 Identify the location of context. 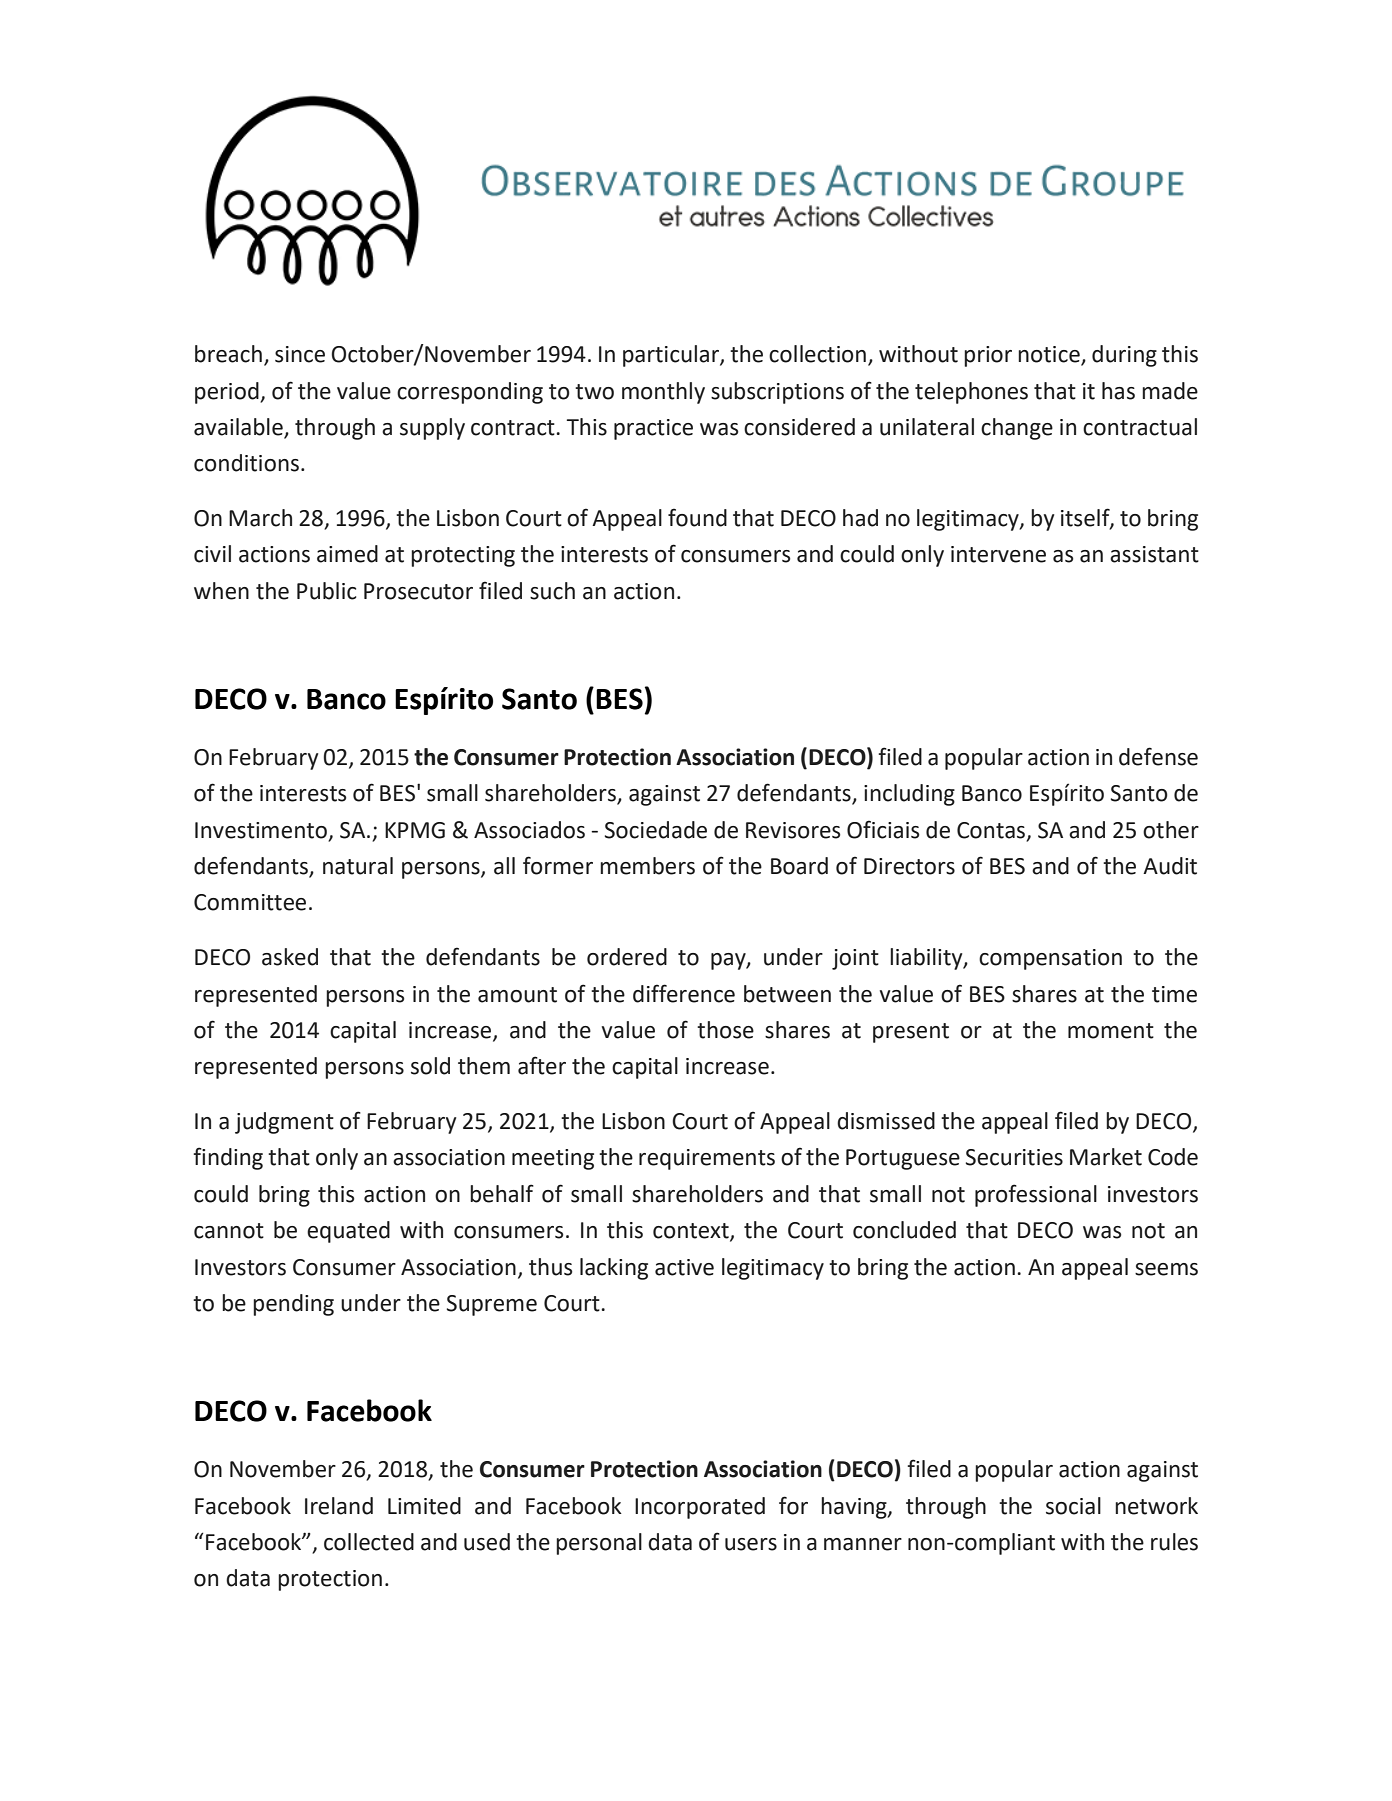
(692, 1232).
